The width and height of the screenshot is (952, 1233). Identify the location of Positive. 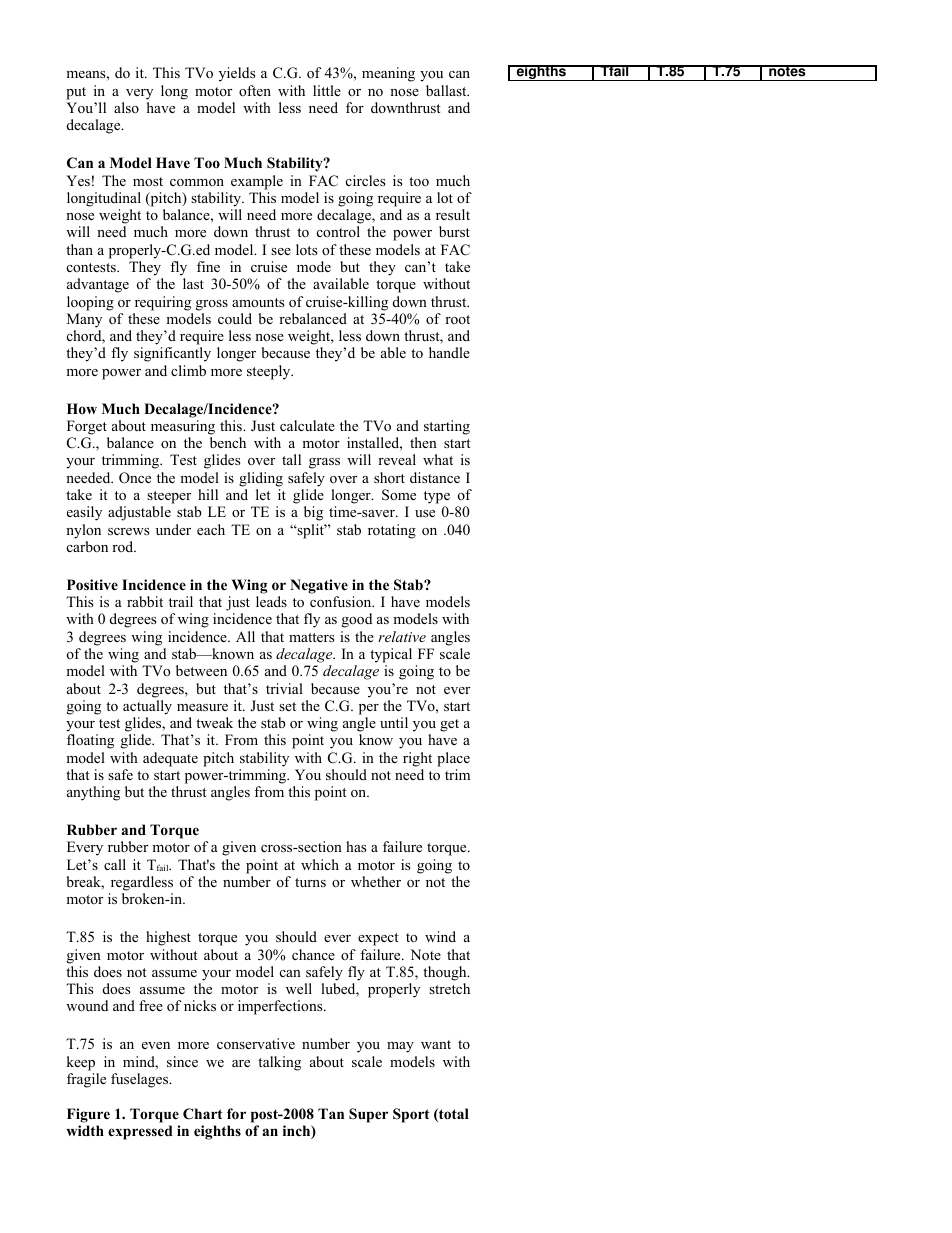
(92, 585).
